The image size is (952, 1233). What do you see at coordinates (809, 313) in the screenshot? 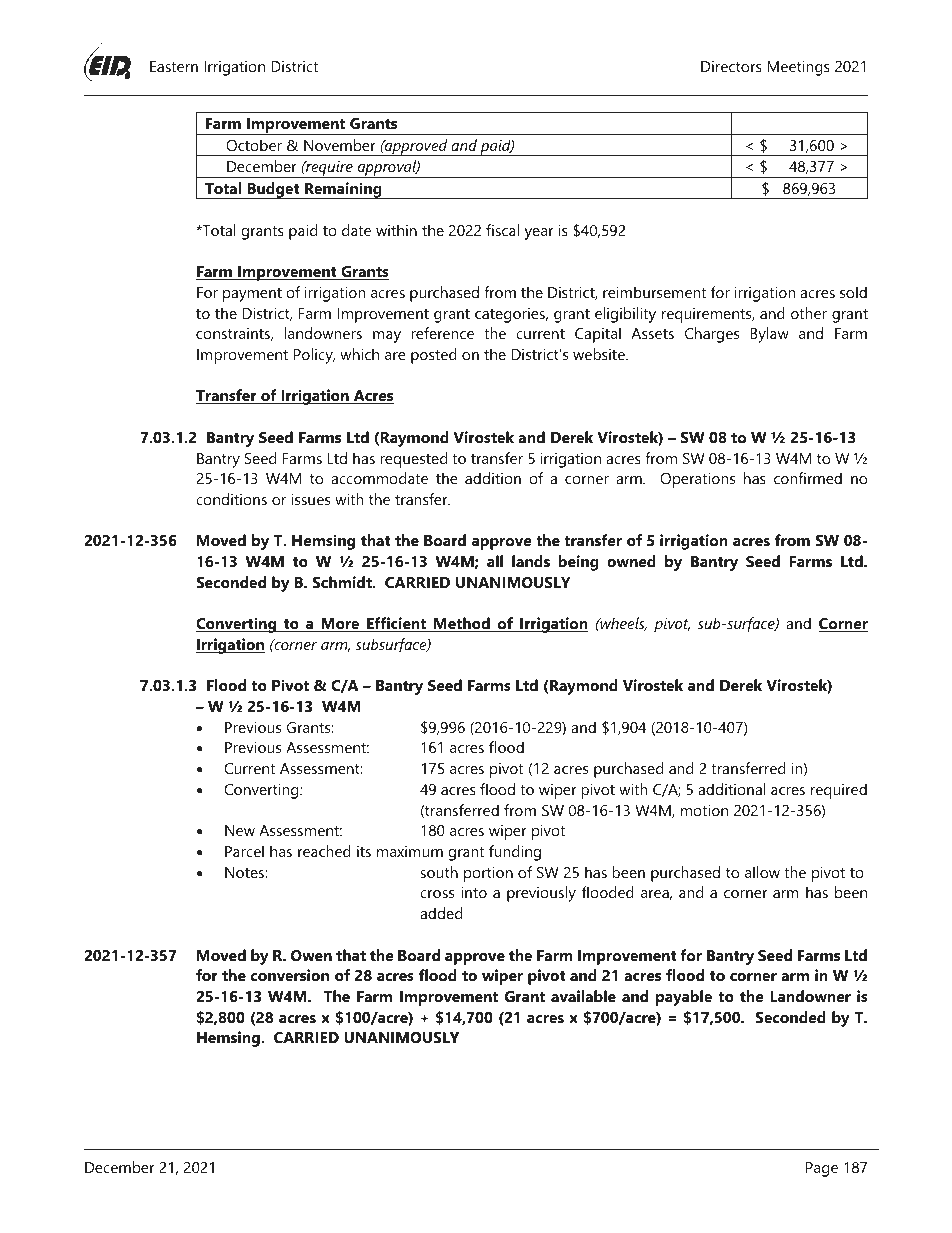
I see `other` at bounding box center [809, 313].
